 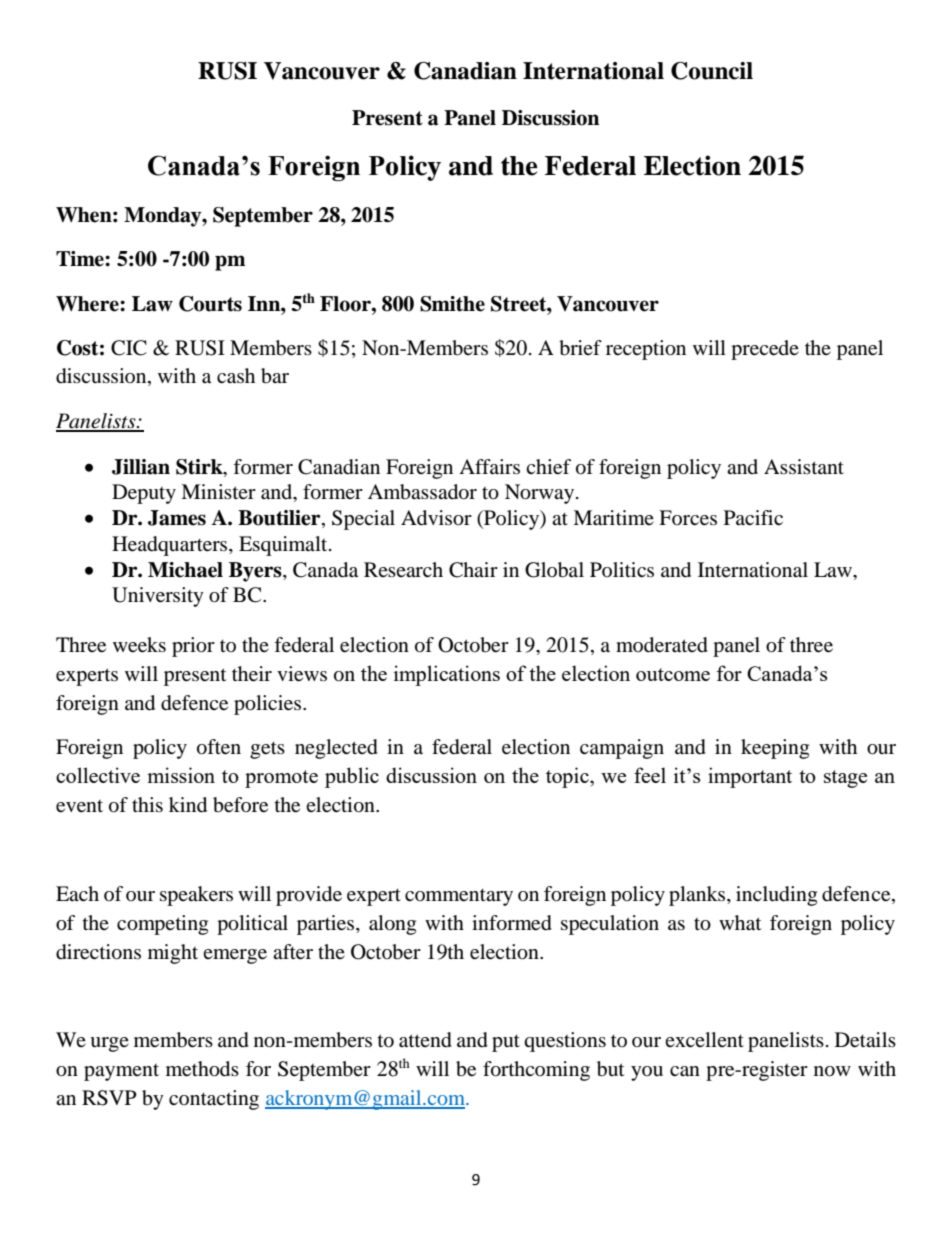 What do you see at coordinates (753, 517) in the screenshot?
I see `Pacific` at bounding box center [753, 517].
